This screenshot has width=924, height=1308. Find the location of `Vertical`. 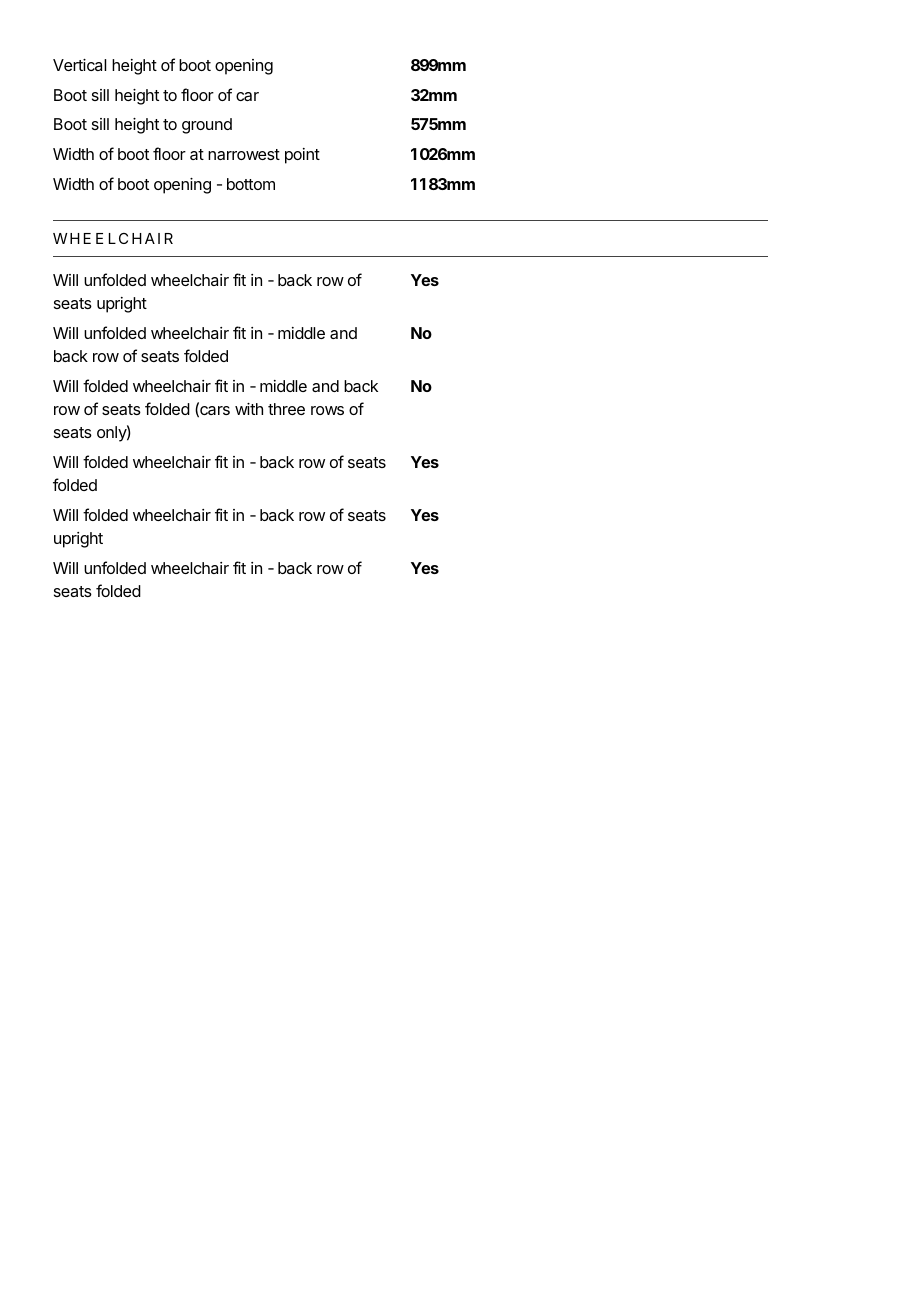

Vertical is located at coordinates (79, 65).
